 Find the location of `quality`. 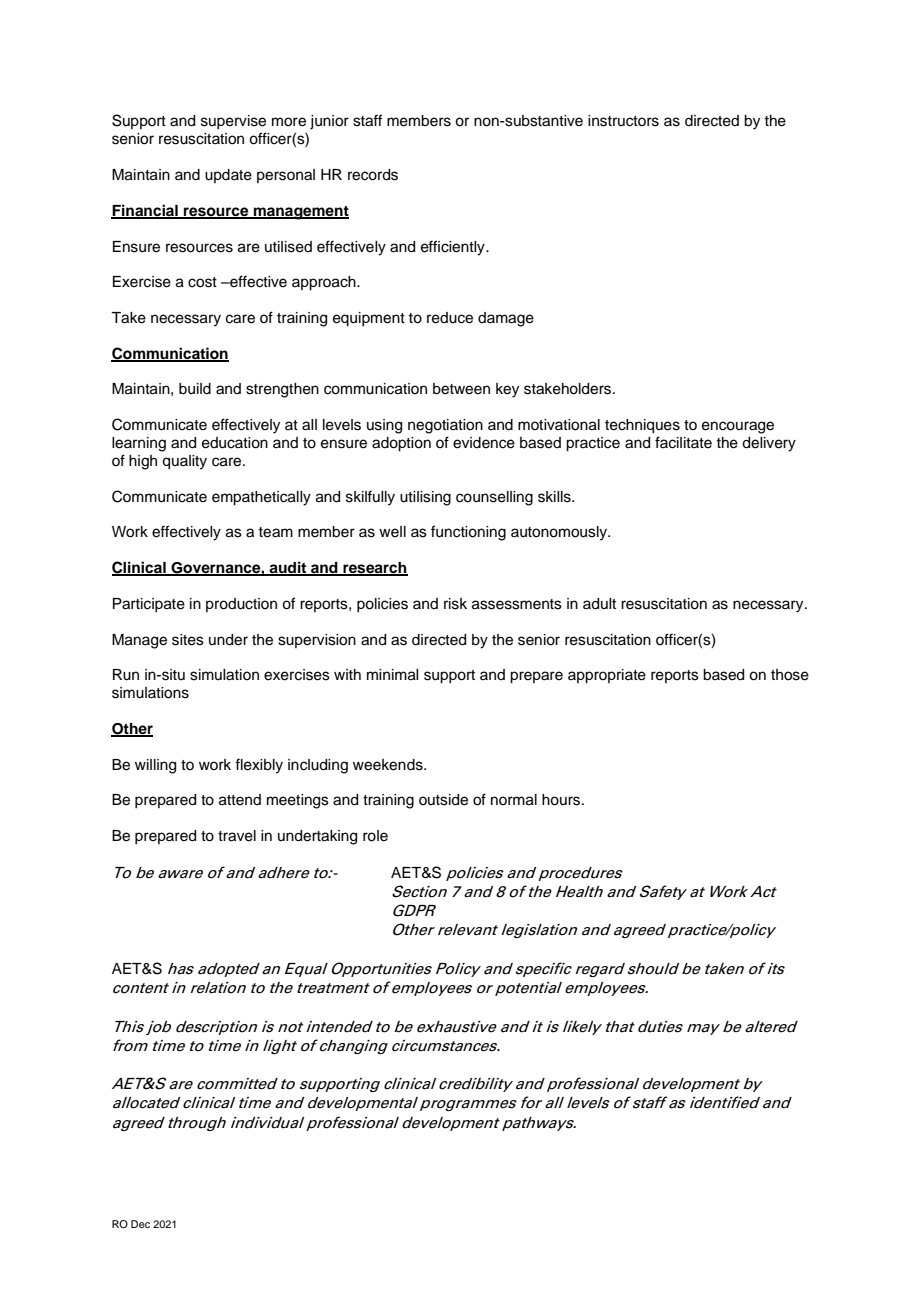

quality is located at coordinates (184, 462).
